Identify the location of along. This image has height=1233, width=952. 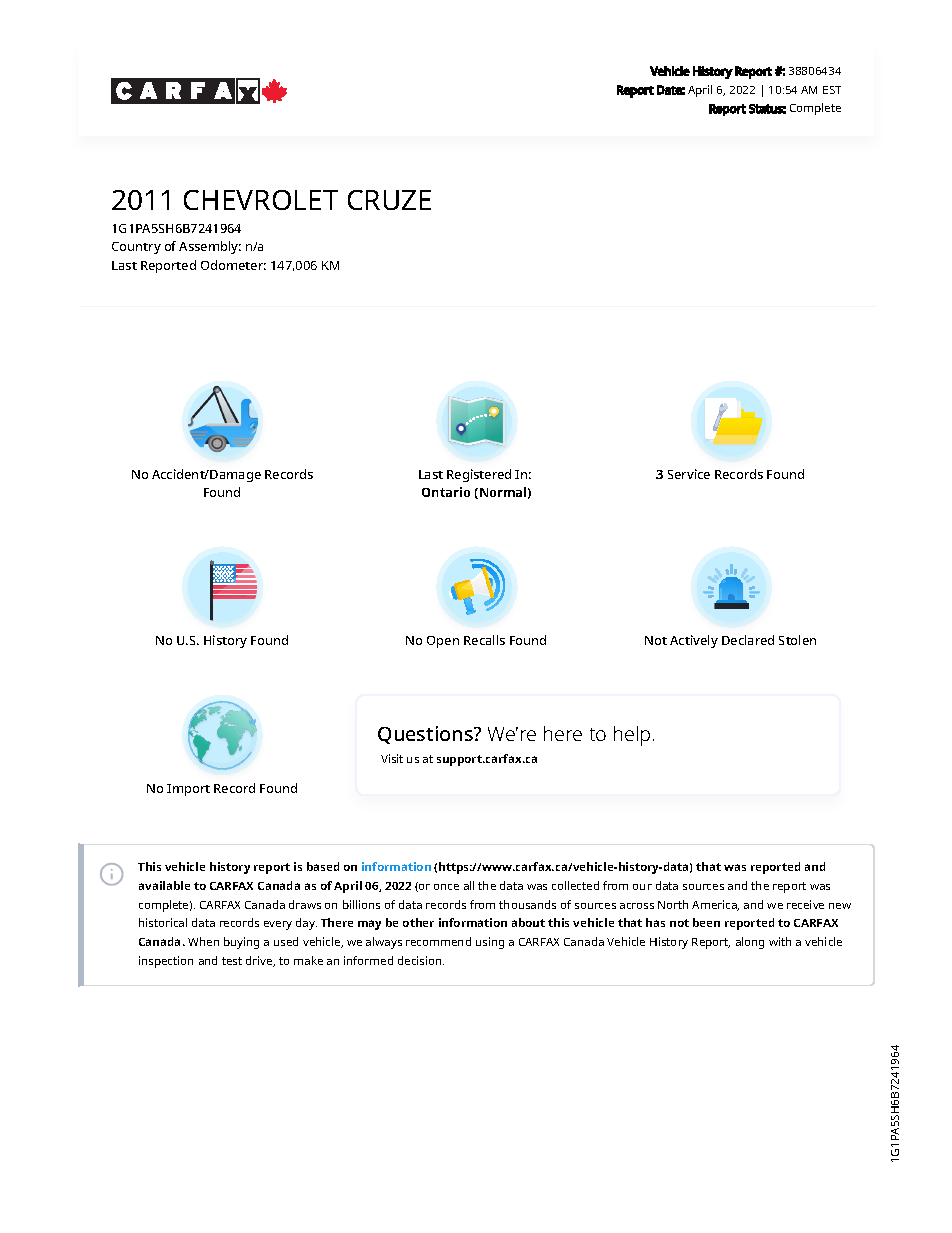
(750, 943).
